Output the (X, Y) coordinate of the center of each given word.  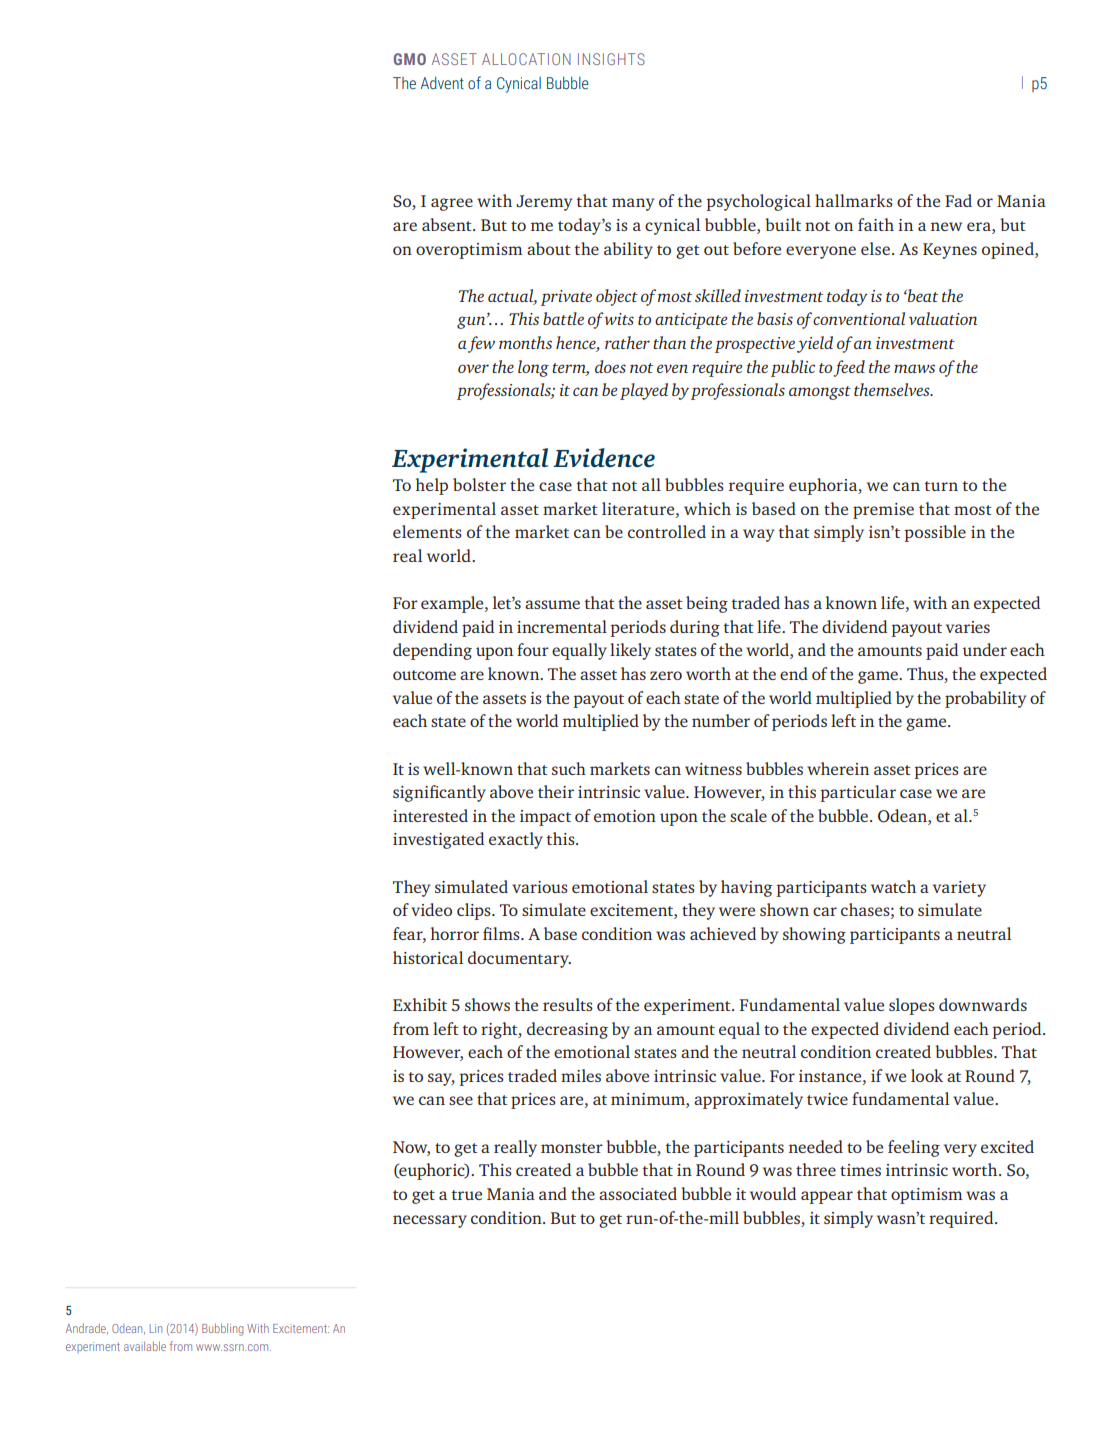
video (431, 909)
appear (827, 1197)
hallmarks (854, 200)
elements (427, 531)
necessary (430, 1221)
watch (893, 886)
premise (883, 511)
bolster (479, 484)
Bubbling (222, 1330)
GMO (410, 59)
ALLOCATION (526, 59)
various (540, 887)
